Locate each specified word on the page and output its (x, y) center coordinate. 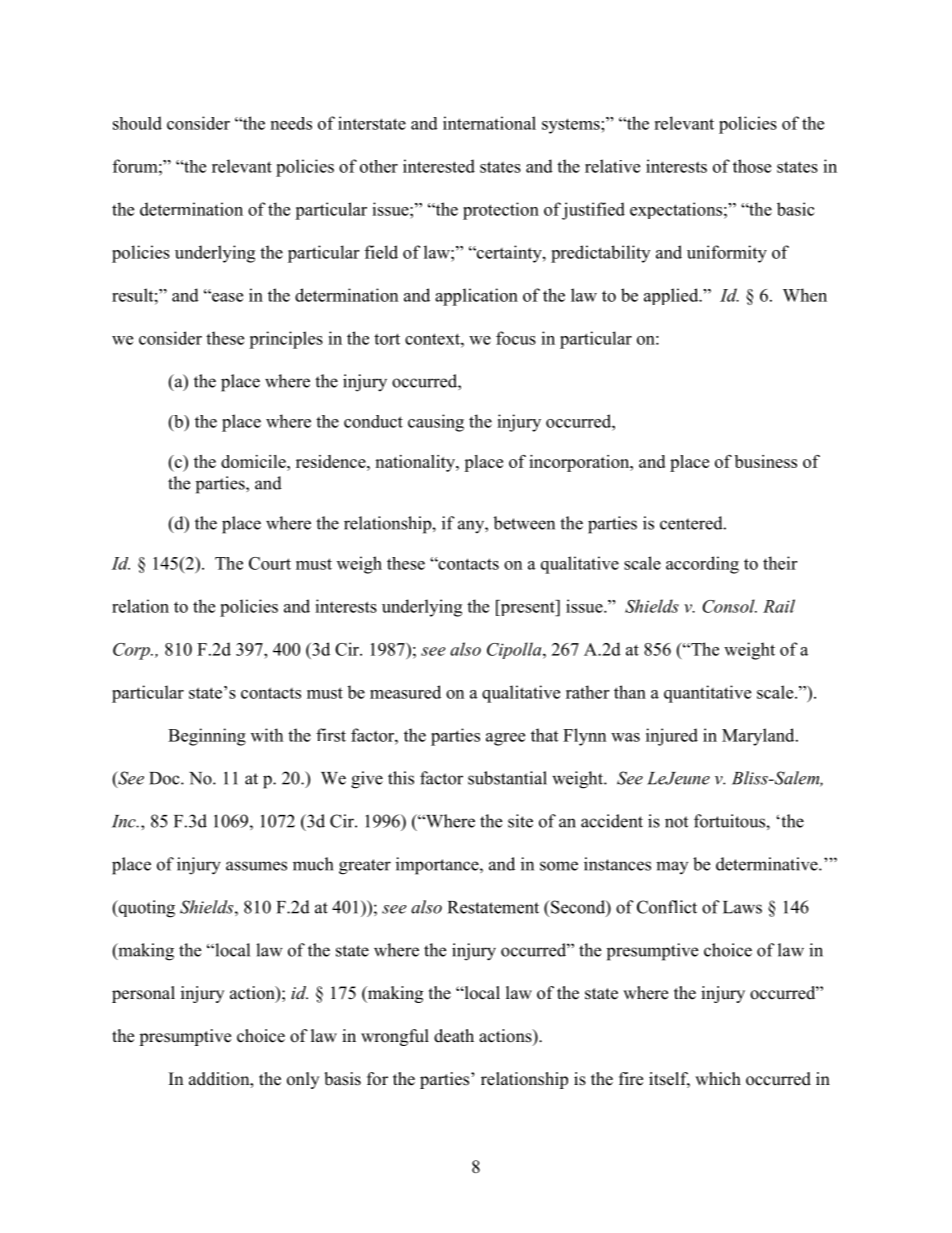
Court (270, 563)
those (752, 166)
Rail (779, 606)
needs (291, 123)
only (303, 1080)
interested (439, 166)
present (527, 608)
